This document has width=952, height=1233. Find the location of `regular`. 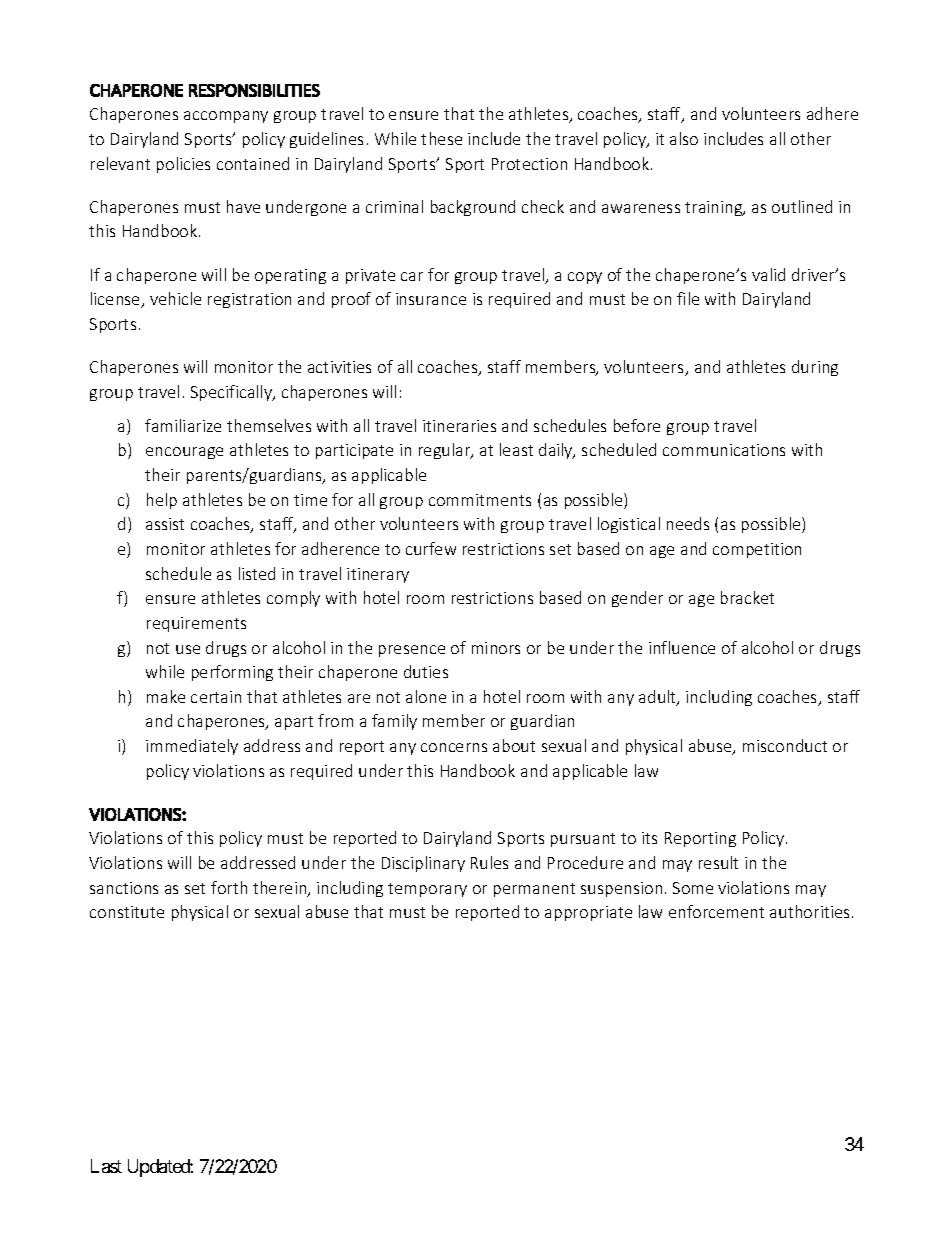

regular is located at coordinates (446, 451).
